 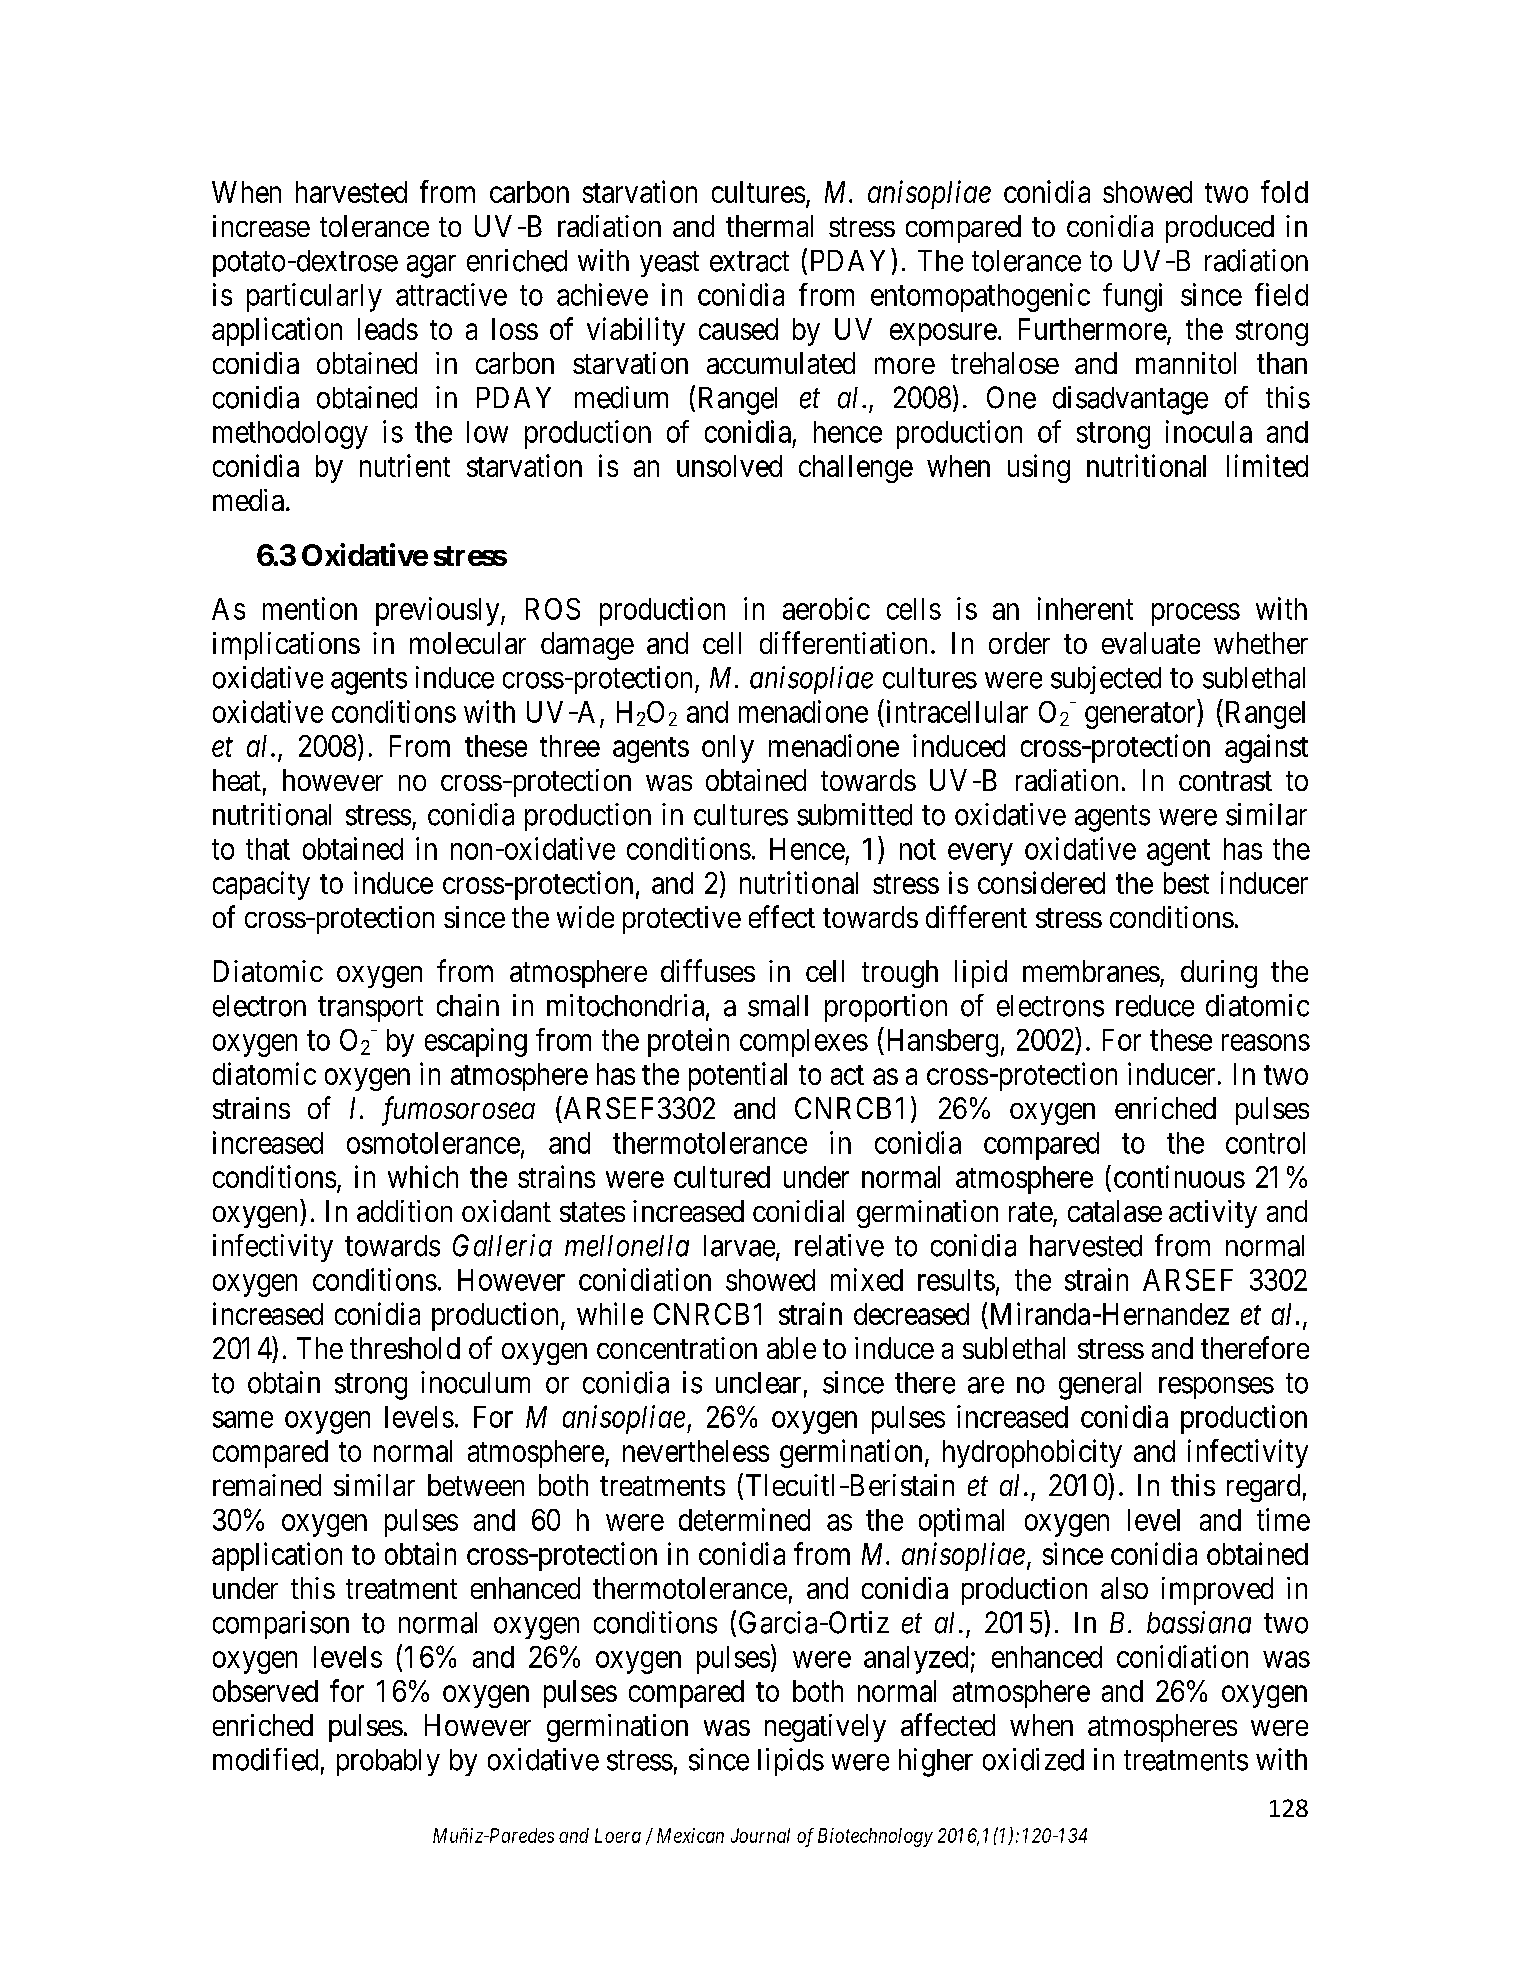 I want to click on small, so click(x=778, y=1006).
